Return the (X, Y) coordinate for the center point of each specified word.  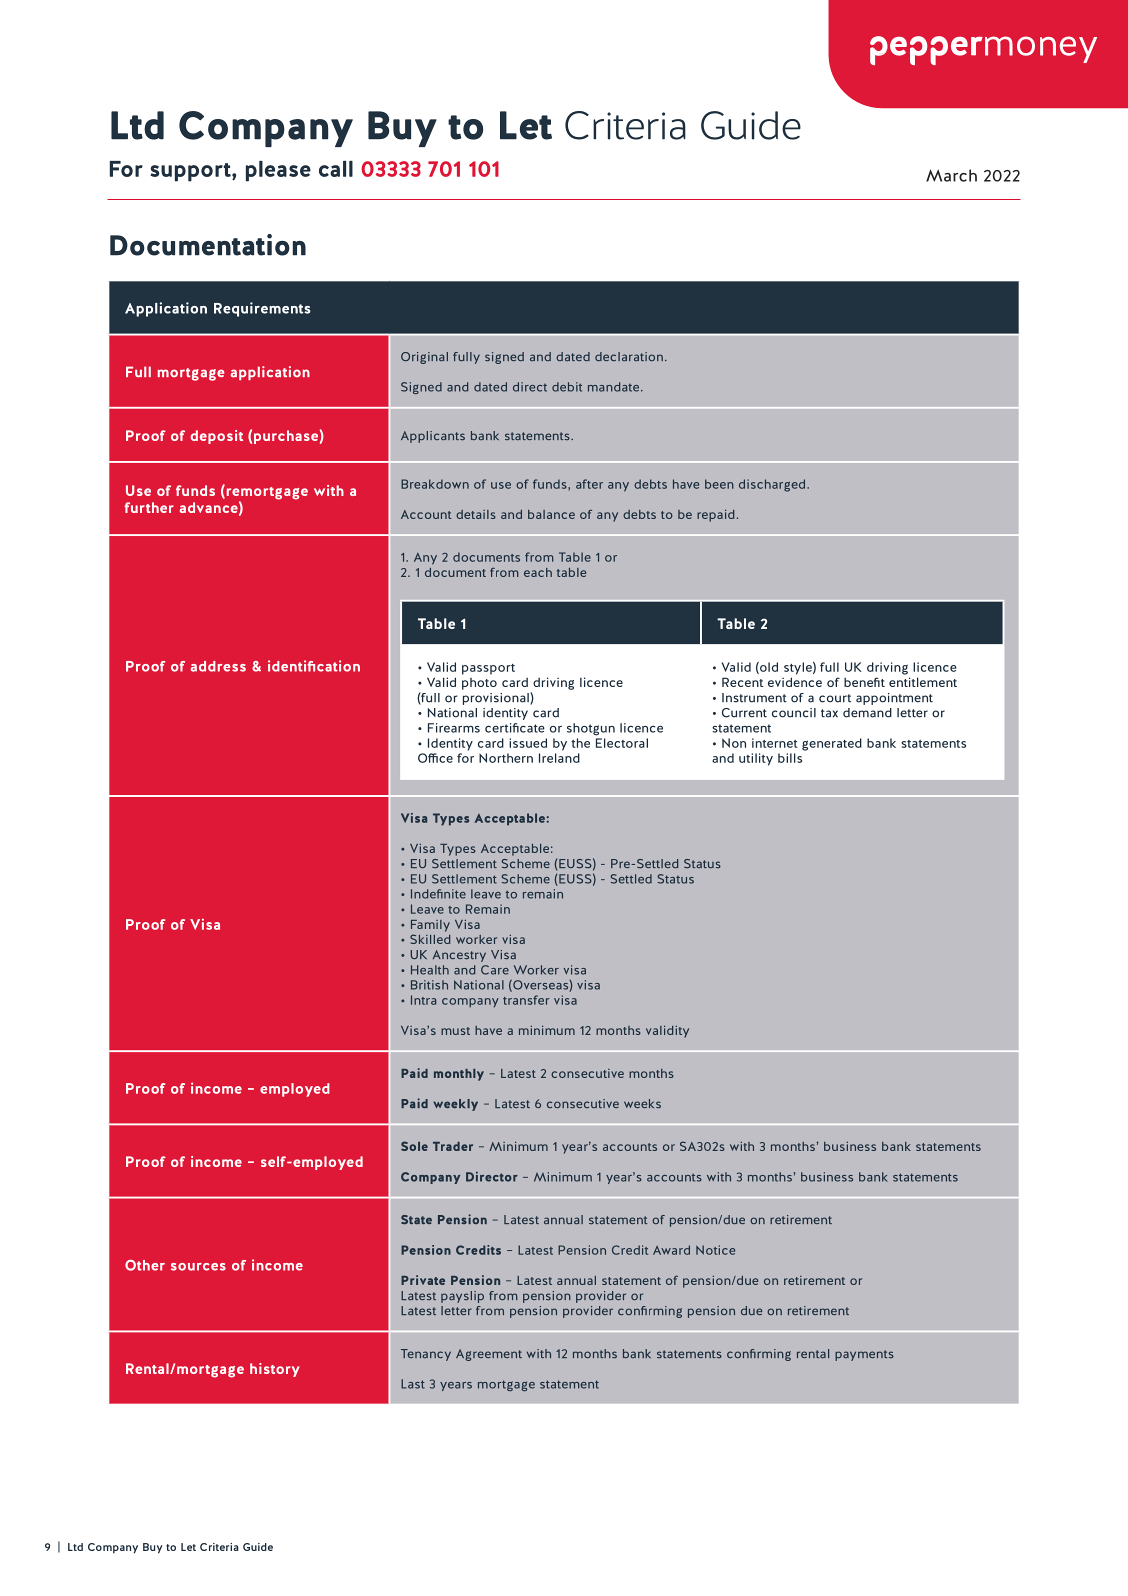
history (275, 1370)
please (278, 171)
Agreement (489, 1355)
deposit (217, 437)
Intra (423, 1000)
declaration (629, 356)
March (951, 175)
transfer (526, 1000)
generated (832, 744)
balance (551, 514)
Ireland (559, 758)
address (218, 666)
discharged (773, 485)
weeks (642, 1103)
